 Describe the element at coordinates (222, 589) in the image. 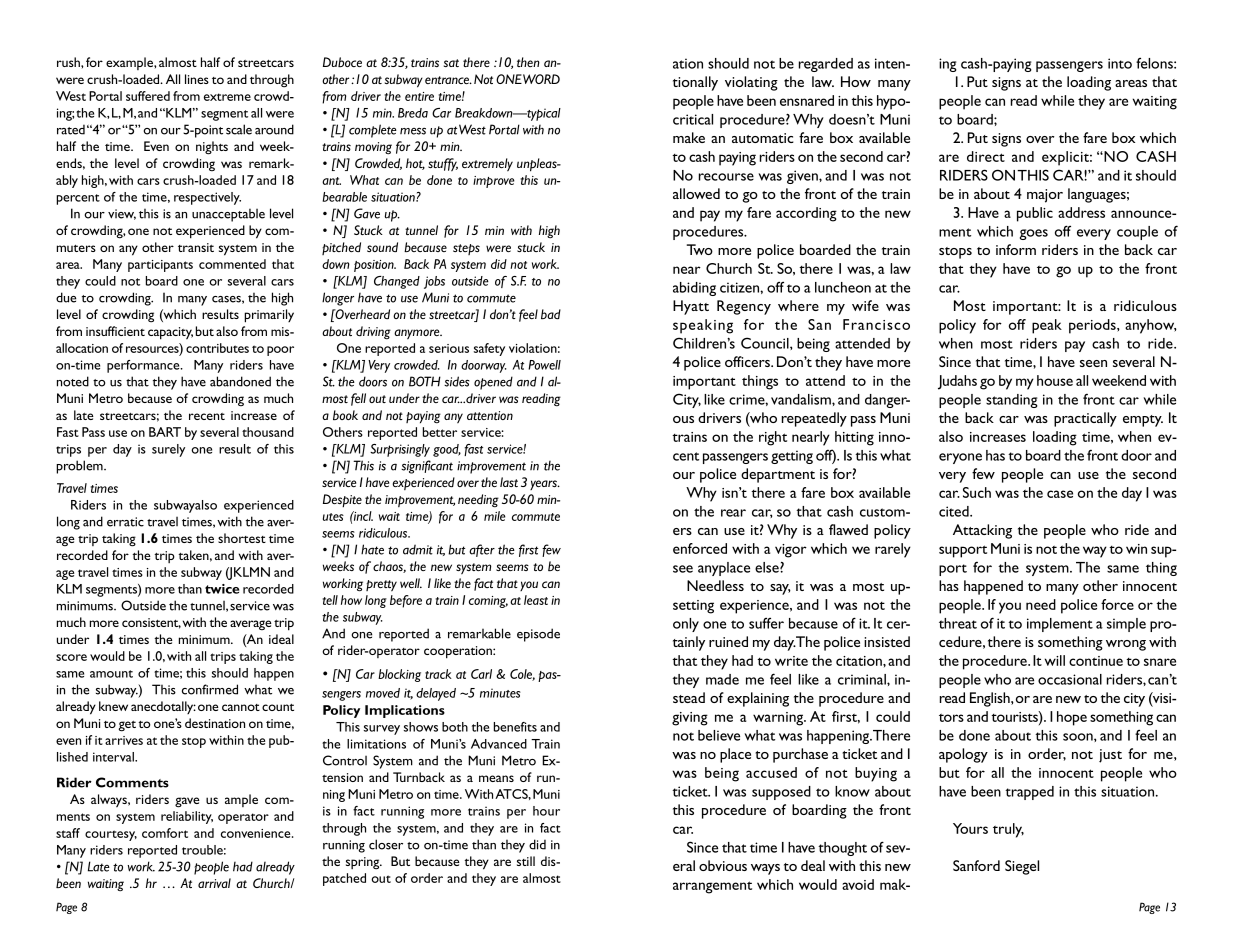

I see `twice` at that location.
